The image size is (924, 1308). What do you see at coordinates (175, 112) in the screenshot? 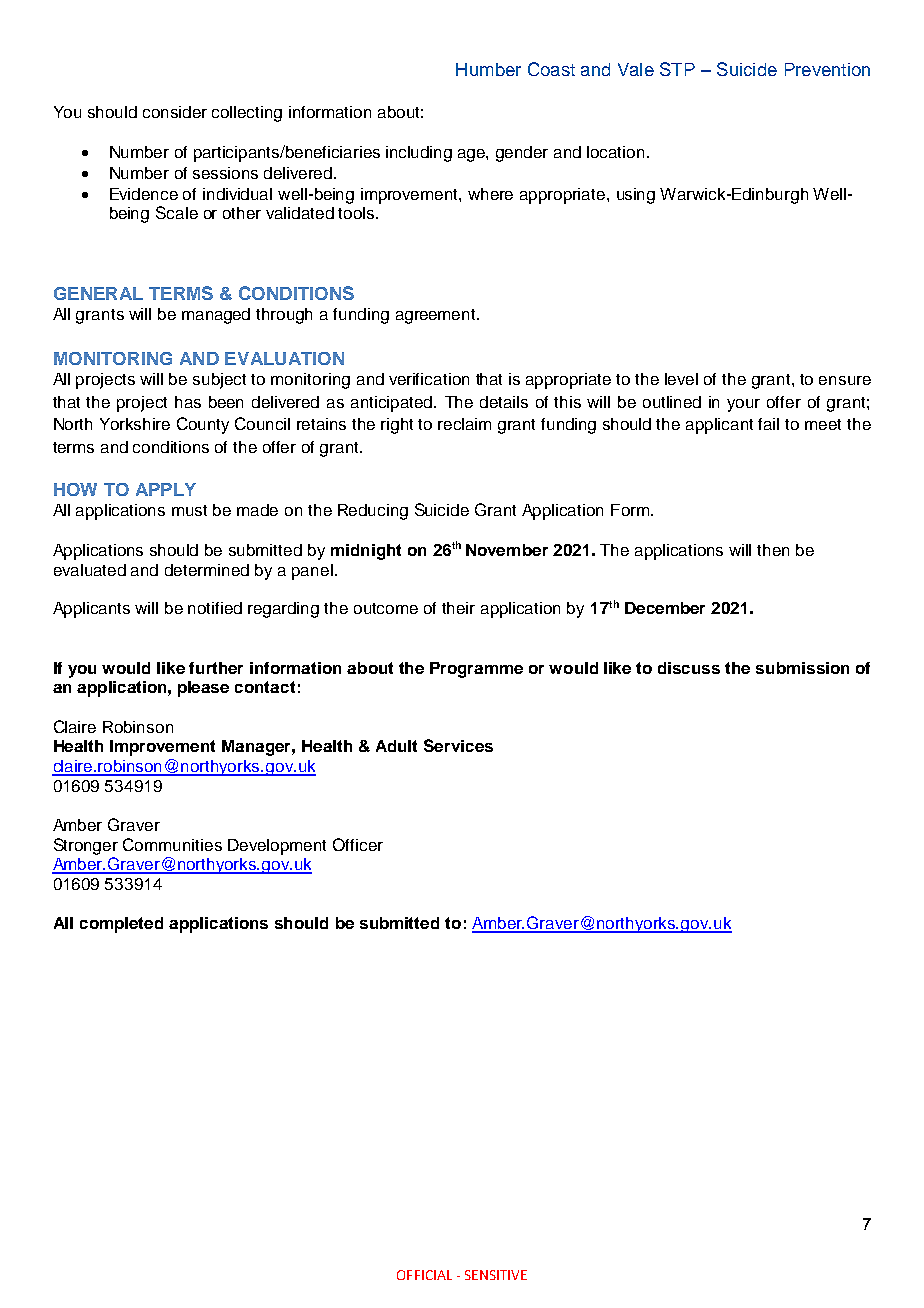
I see `consider` at bounding box center [175, 112].
